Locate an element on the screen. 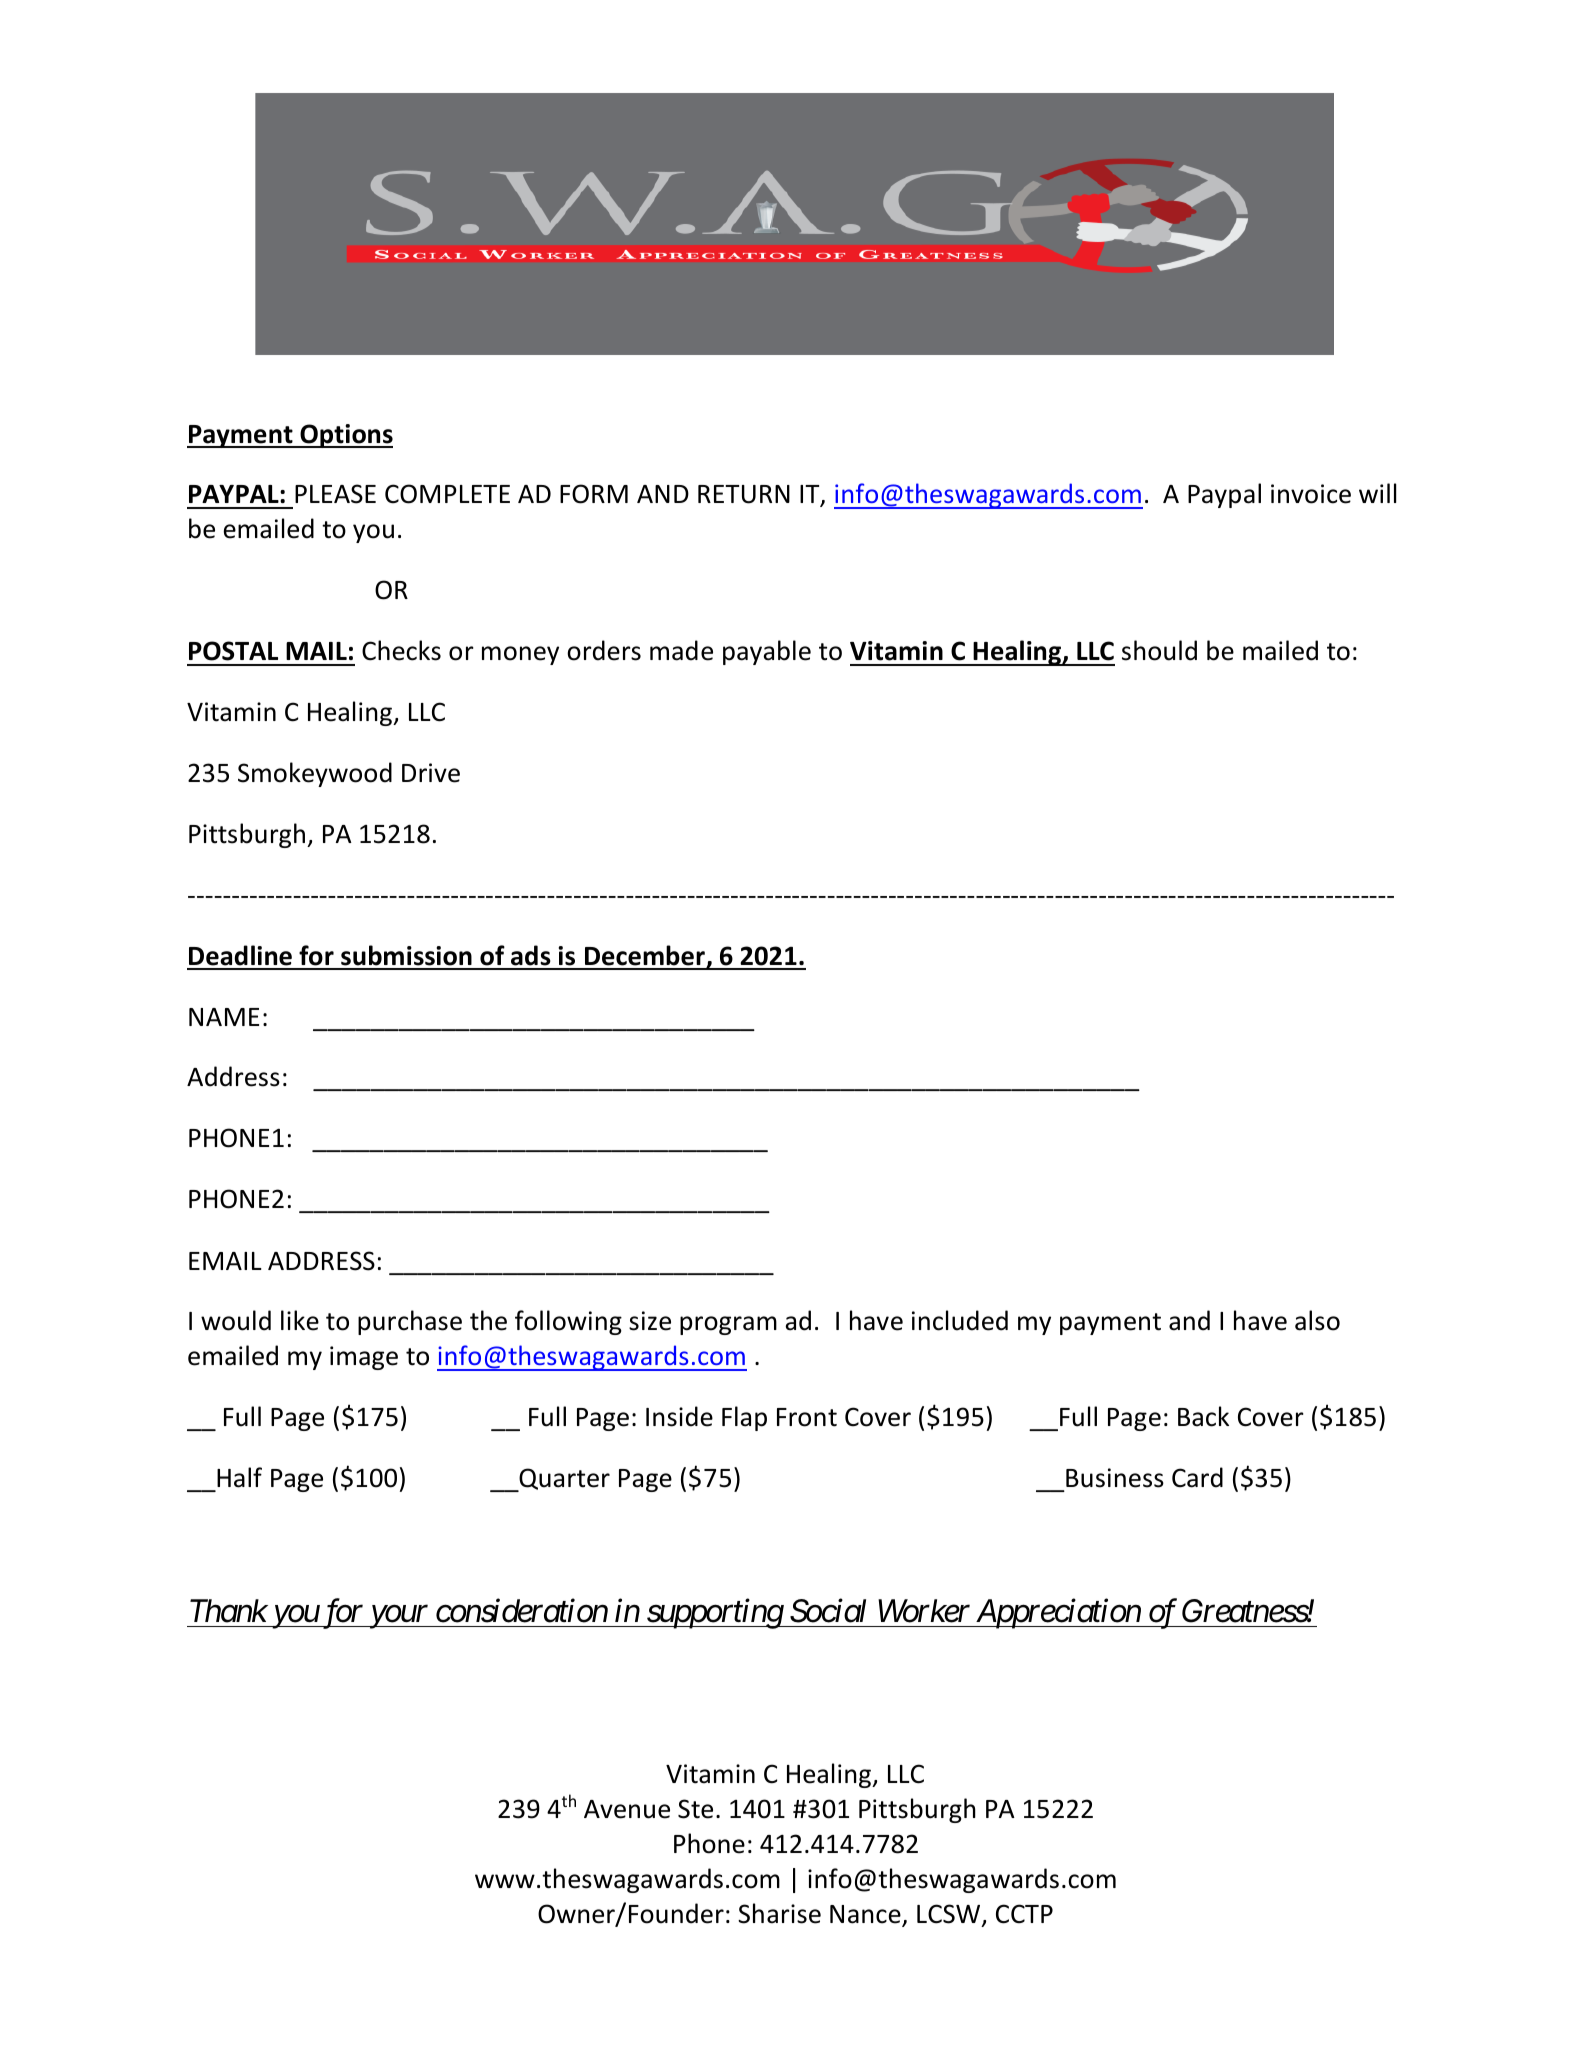  Back is located at coordinates (1203, 1416).
